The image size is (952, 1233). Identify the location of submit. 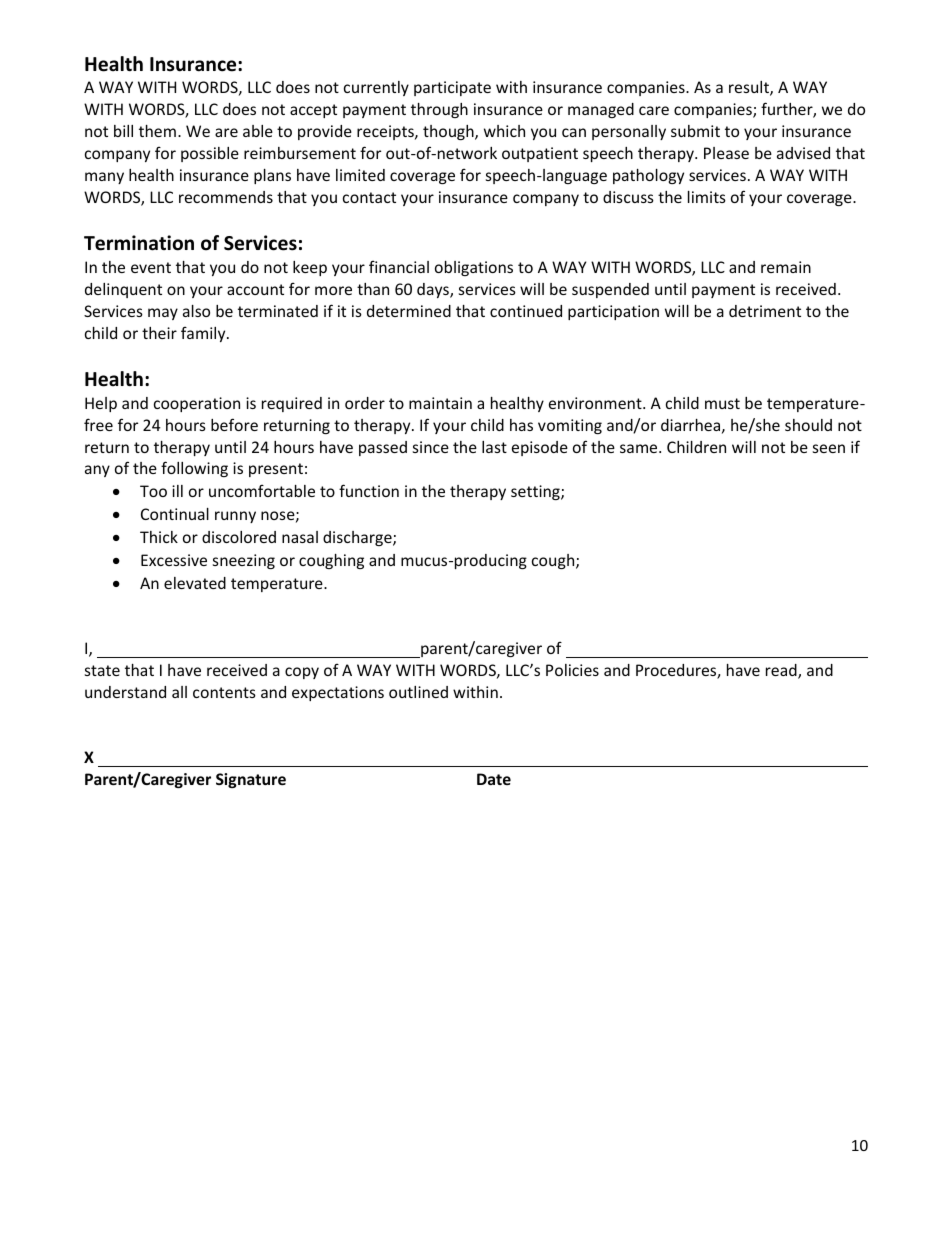
(695, 131).
